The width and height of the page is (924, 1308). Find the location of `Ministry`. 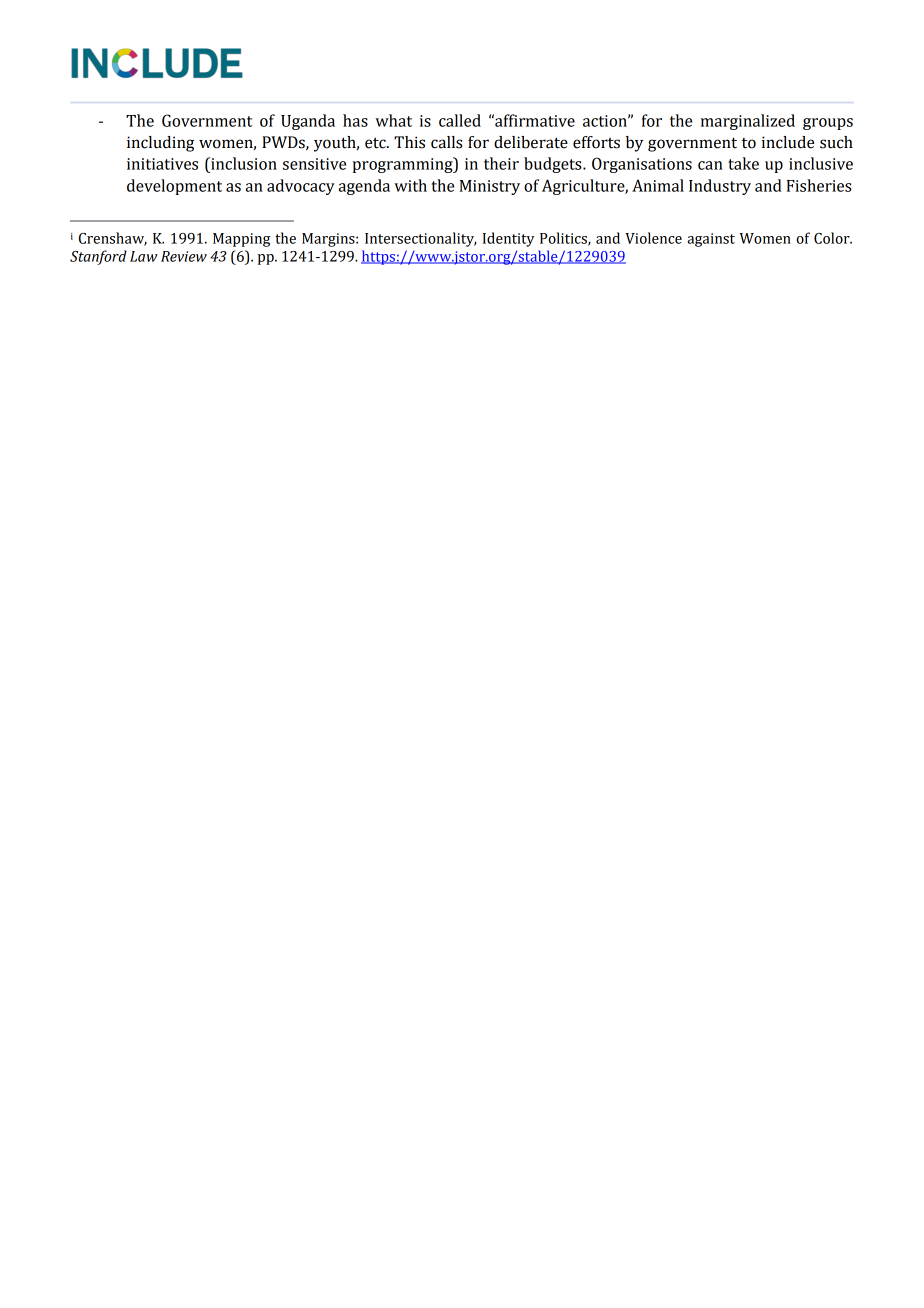

Ministry is located at coordinates (490, 187).
